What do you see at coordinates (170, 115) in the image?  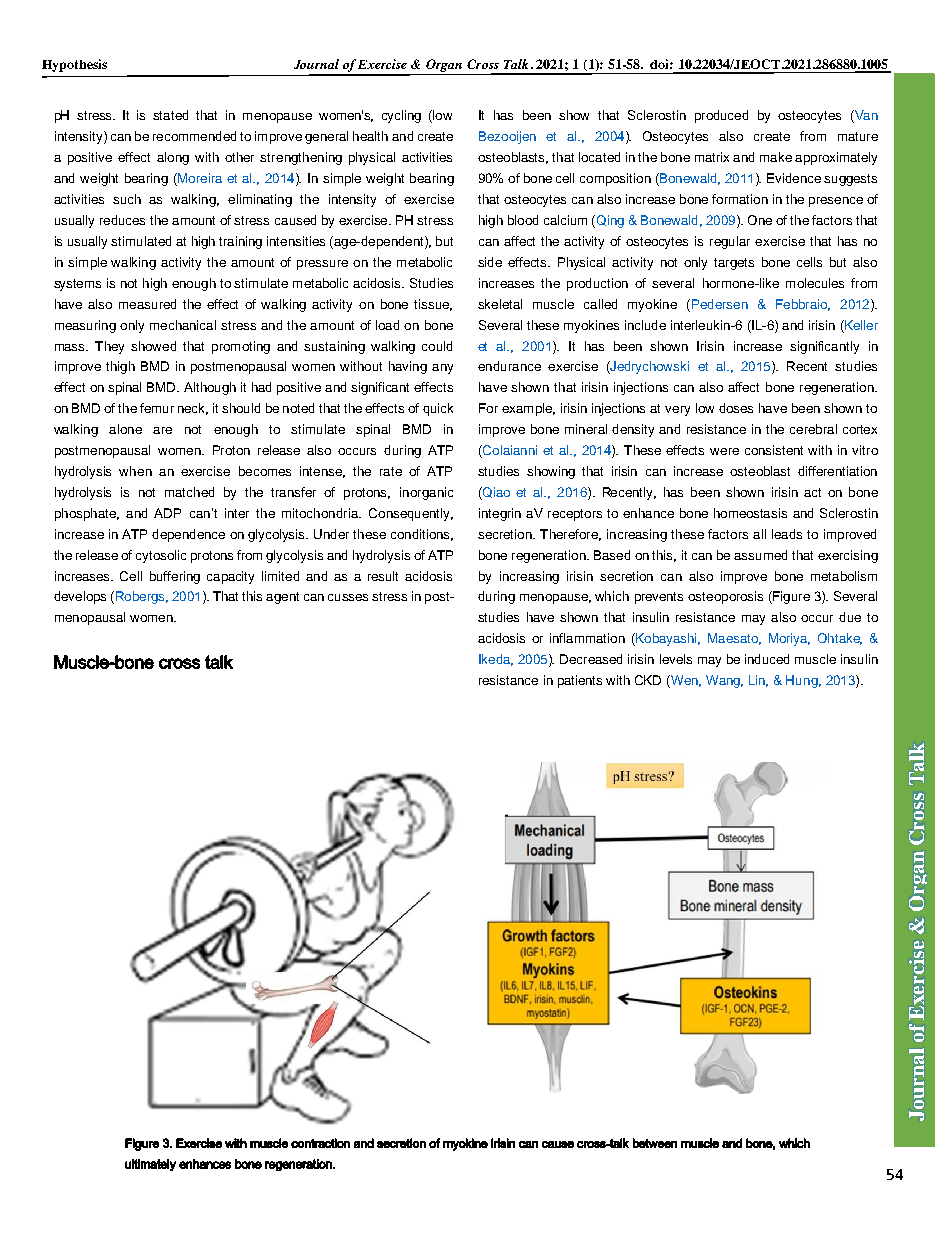 I see `stated` at bounding box center [170, 115].
